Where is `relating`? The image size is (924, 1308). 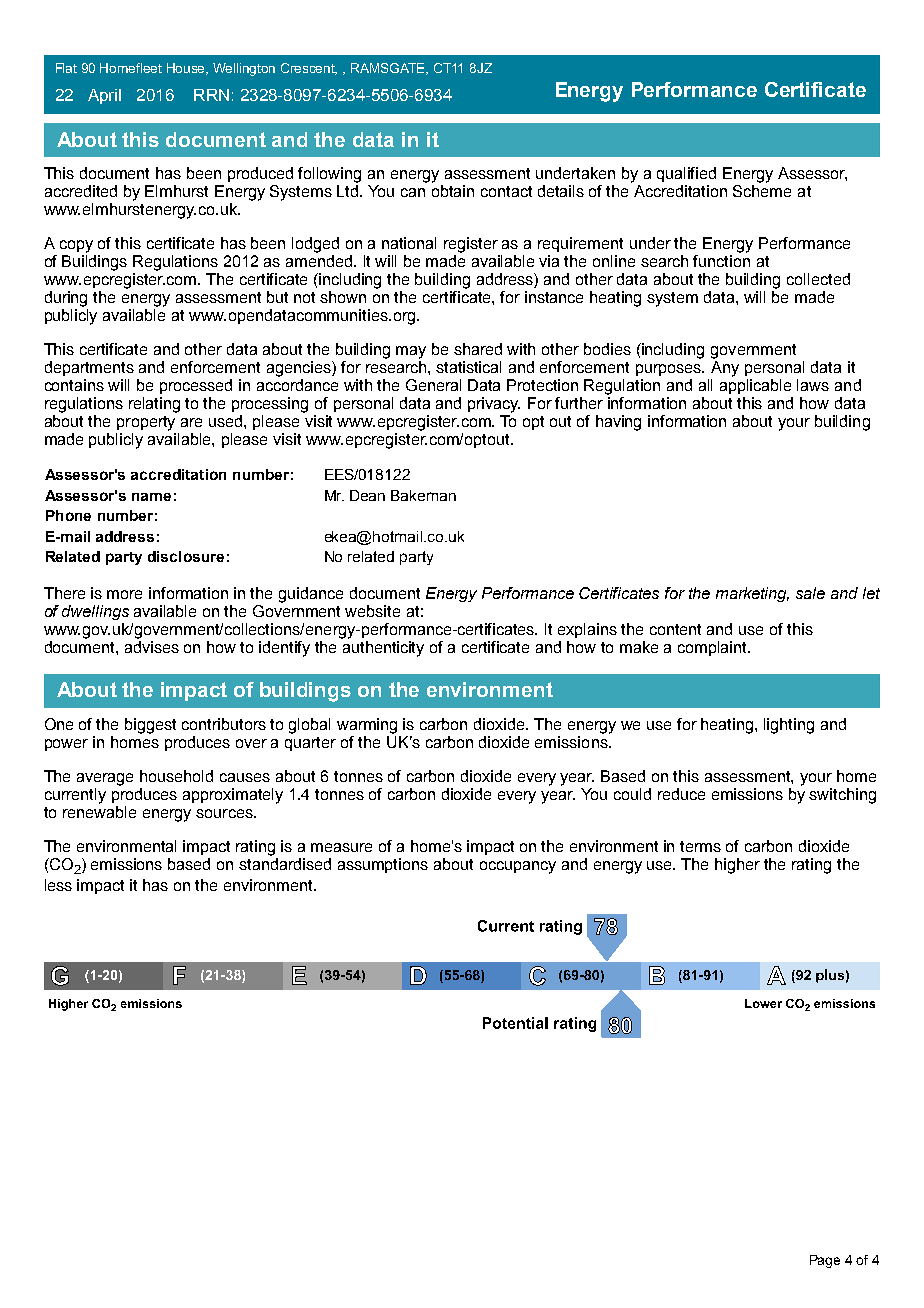
relating is located at coordinates (154, 405).
